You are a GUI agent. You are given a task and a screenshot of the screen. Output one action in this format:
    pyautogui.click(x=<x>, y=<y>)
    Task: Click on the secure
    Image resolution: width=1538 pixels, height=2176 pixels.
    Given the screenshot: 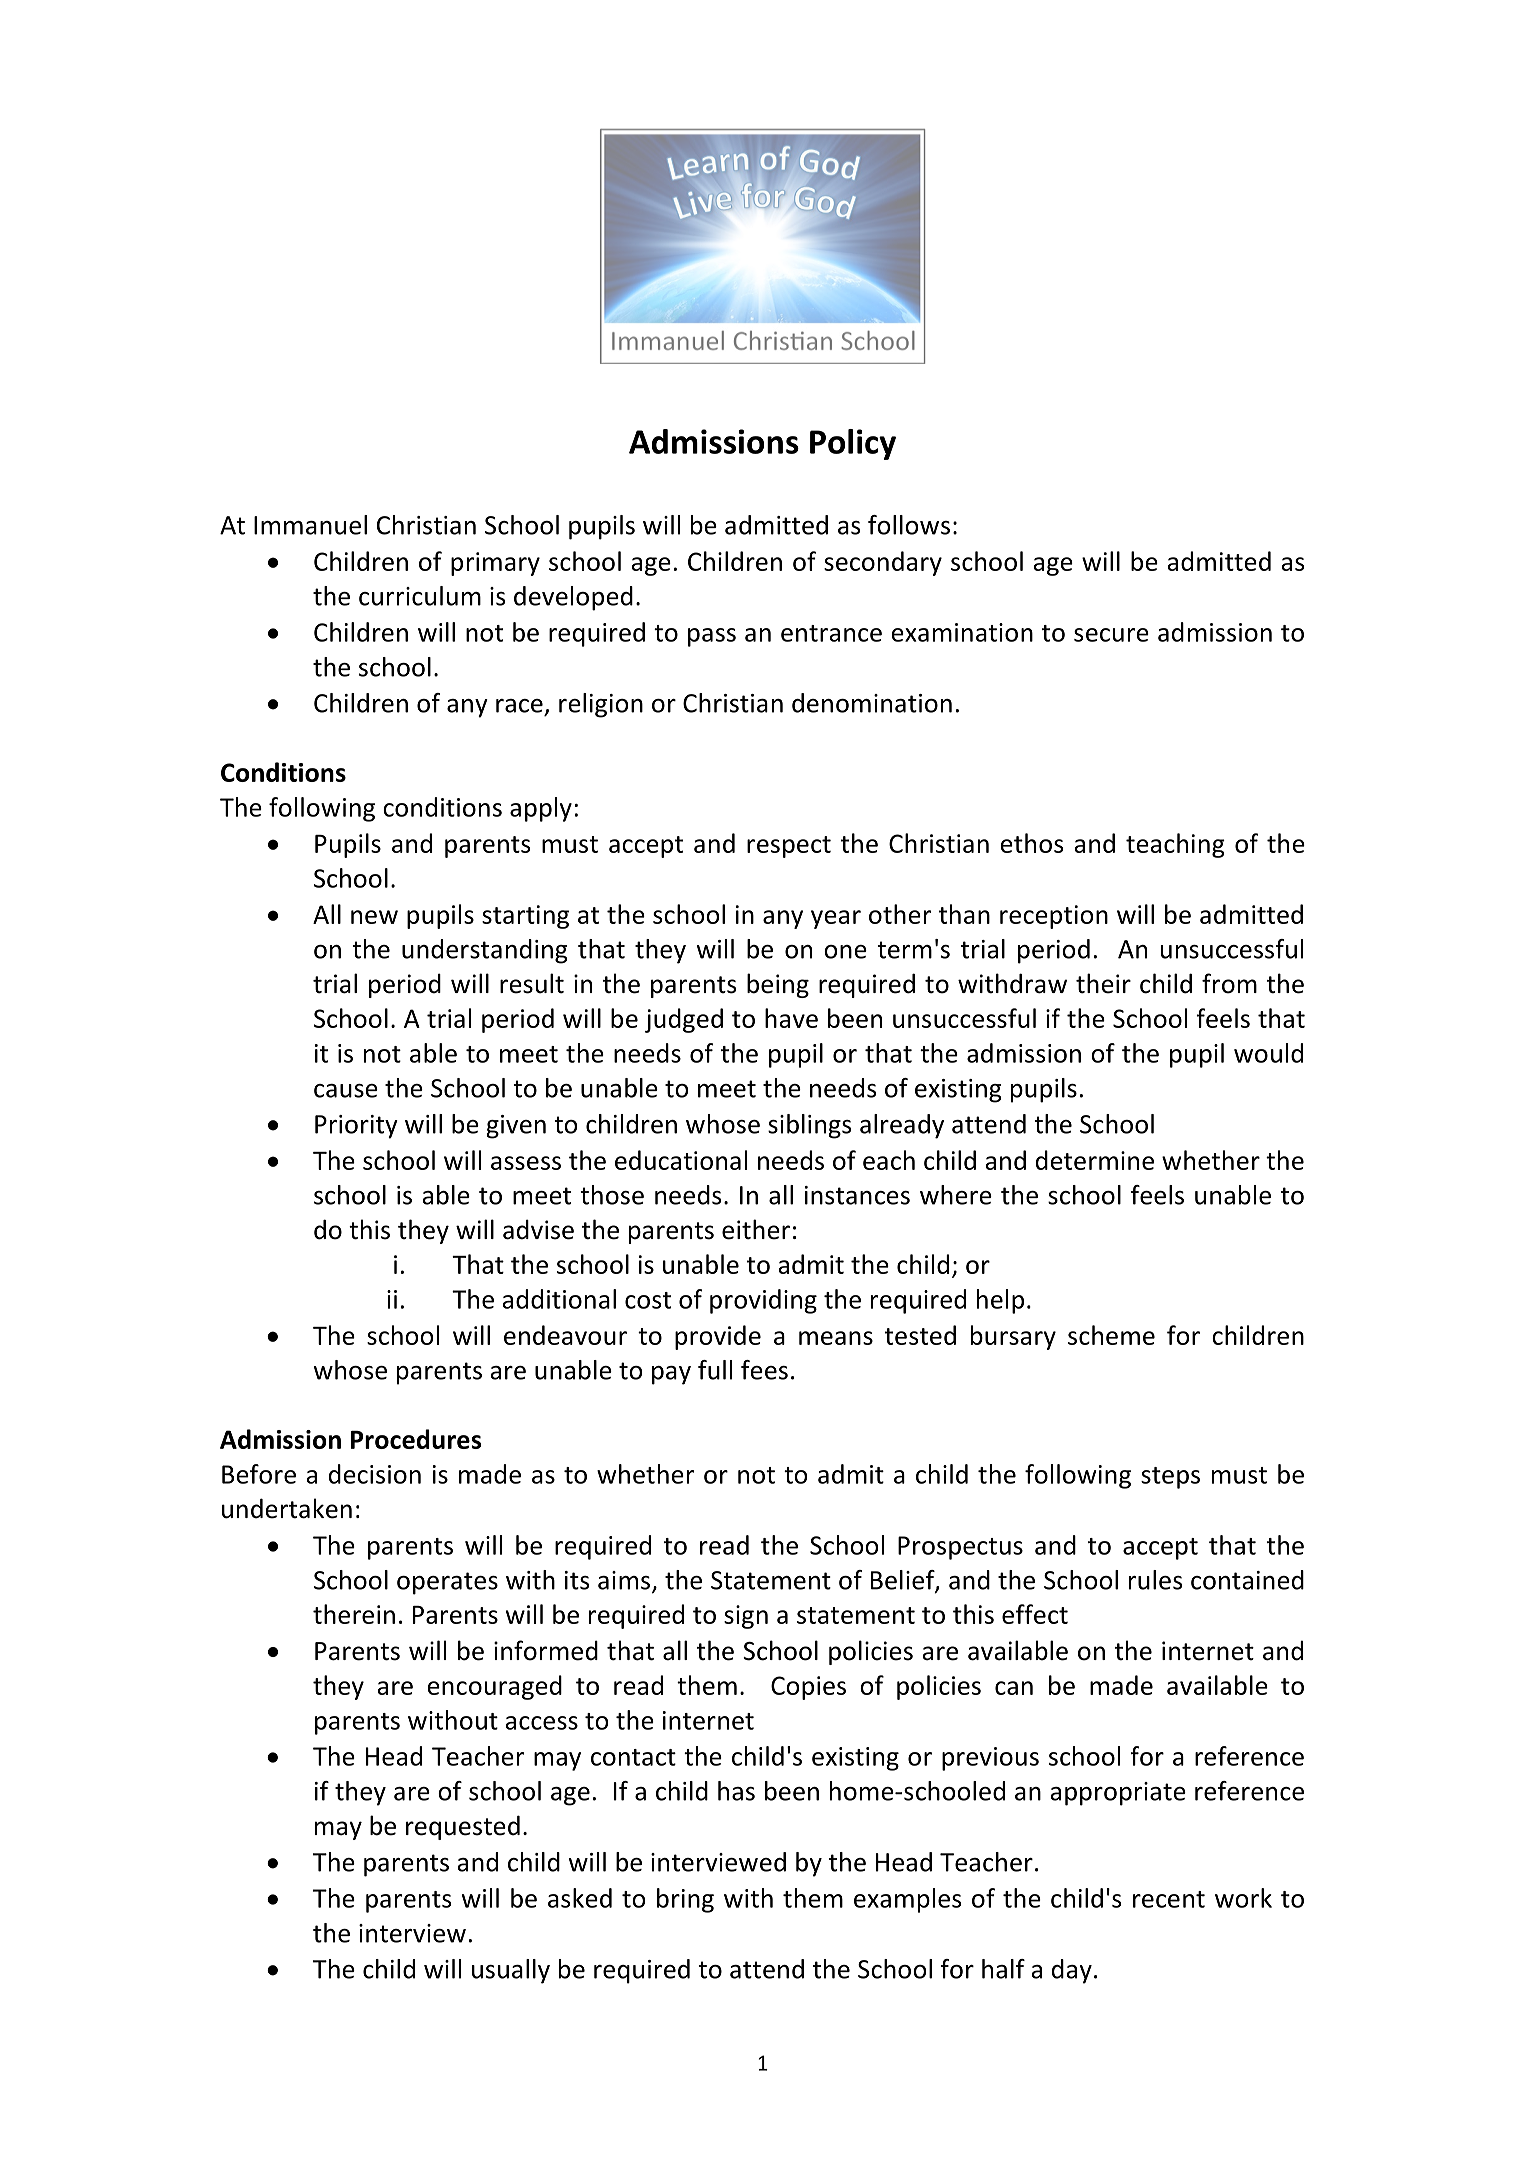 What is the action you would take?
    pyautogui.click(x=1111, y=635)
